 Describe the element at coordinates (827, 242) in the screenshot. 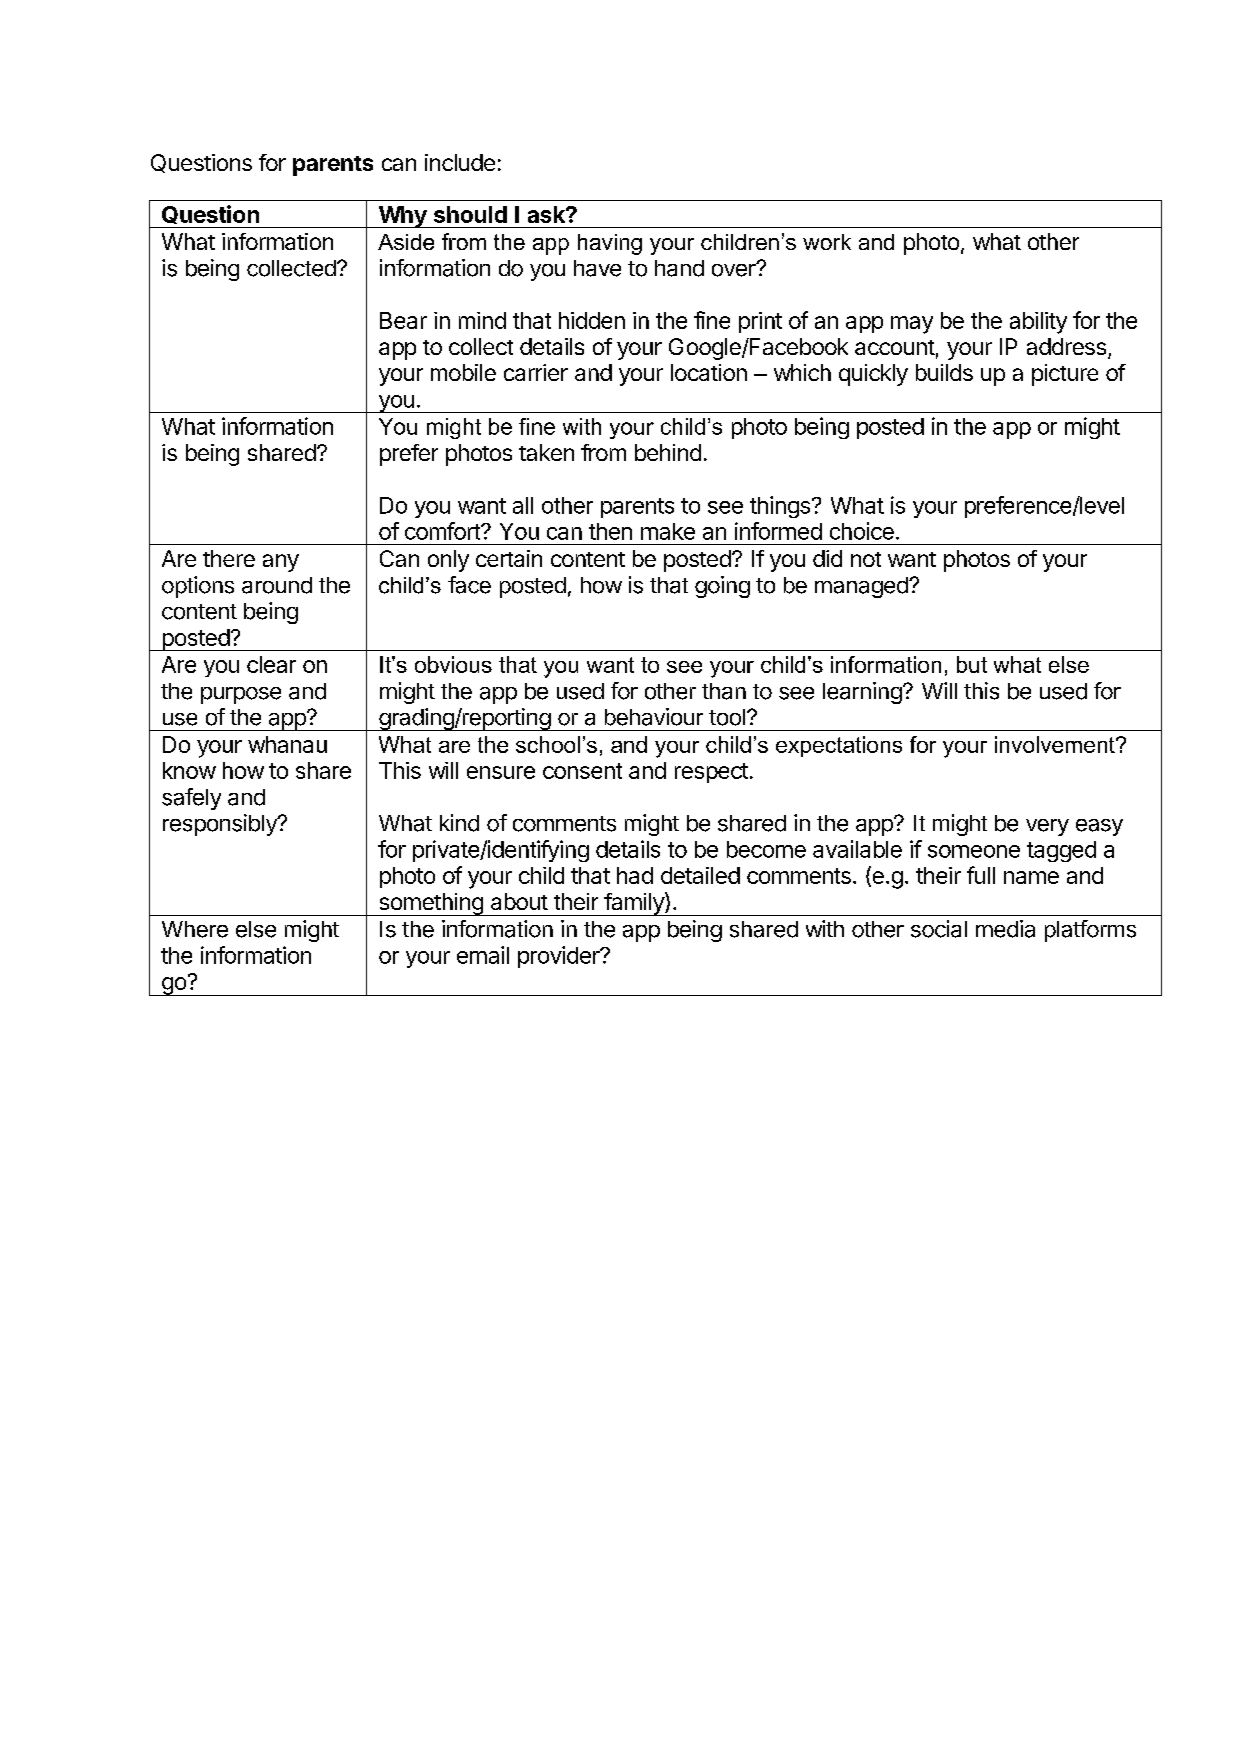

I see `work` at that location.
